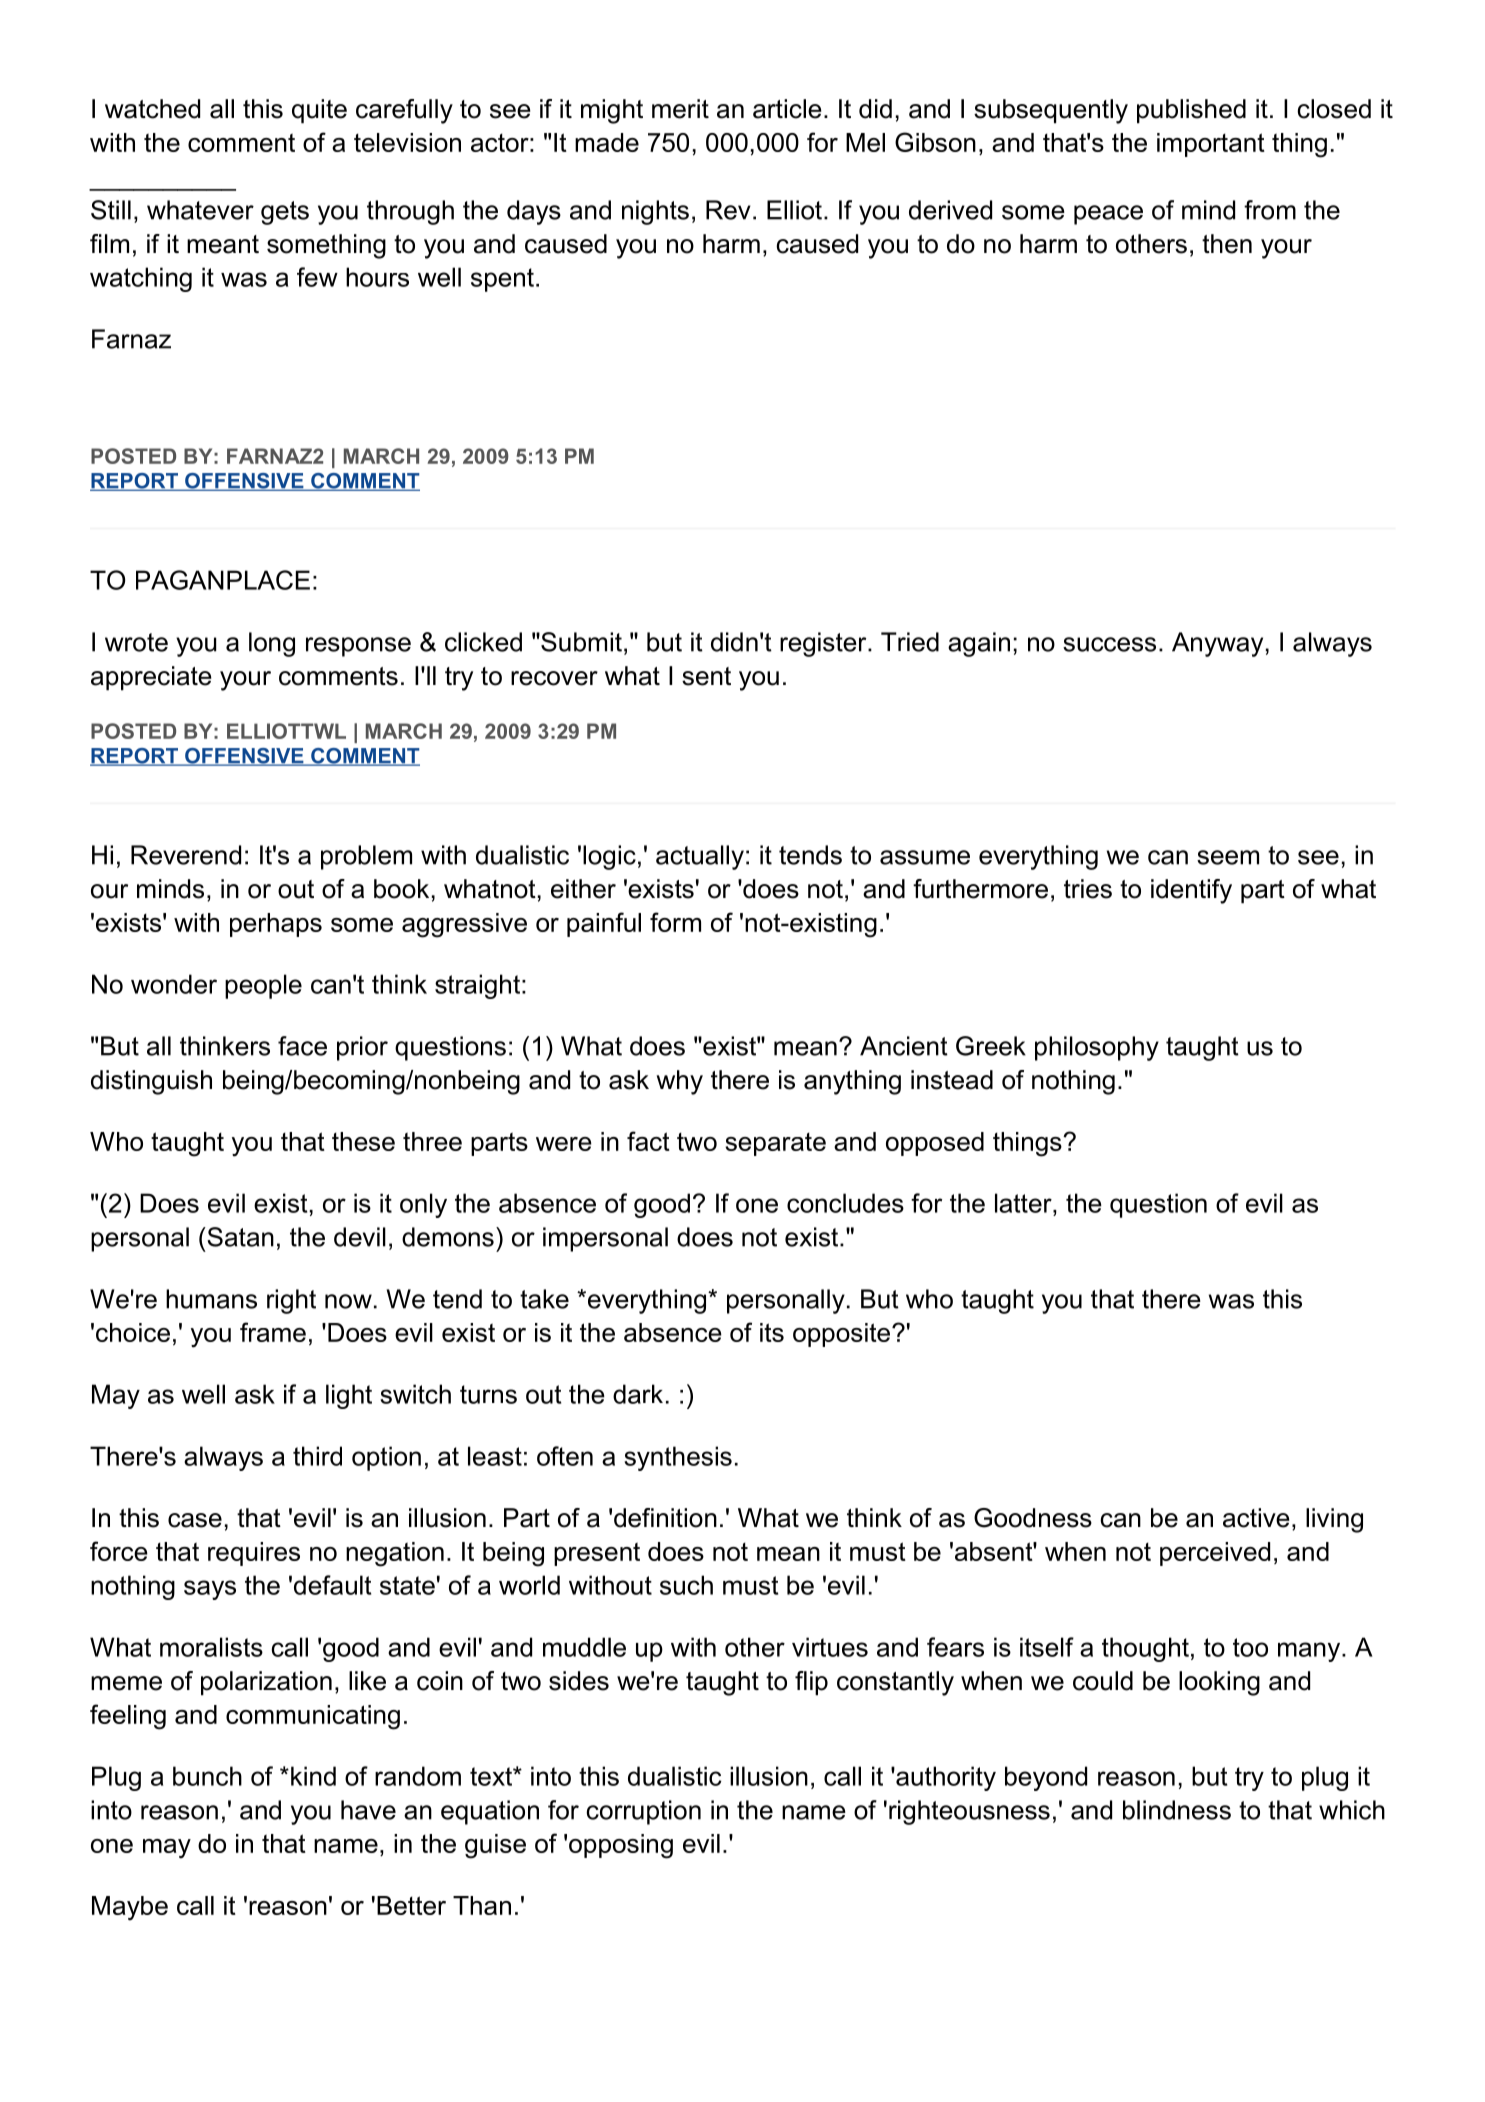 The height and width of the document is (2102, 1485). I want to click on important, so click(1211, 145).
